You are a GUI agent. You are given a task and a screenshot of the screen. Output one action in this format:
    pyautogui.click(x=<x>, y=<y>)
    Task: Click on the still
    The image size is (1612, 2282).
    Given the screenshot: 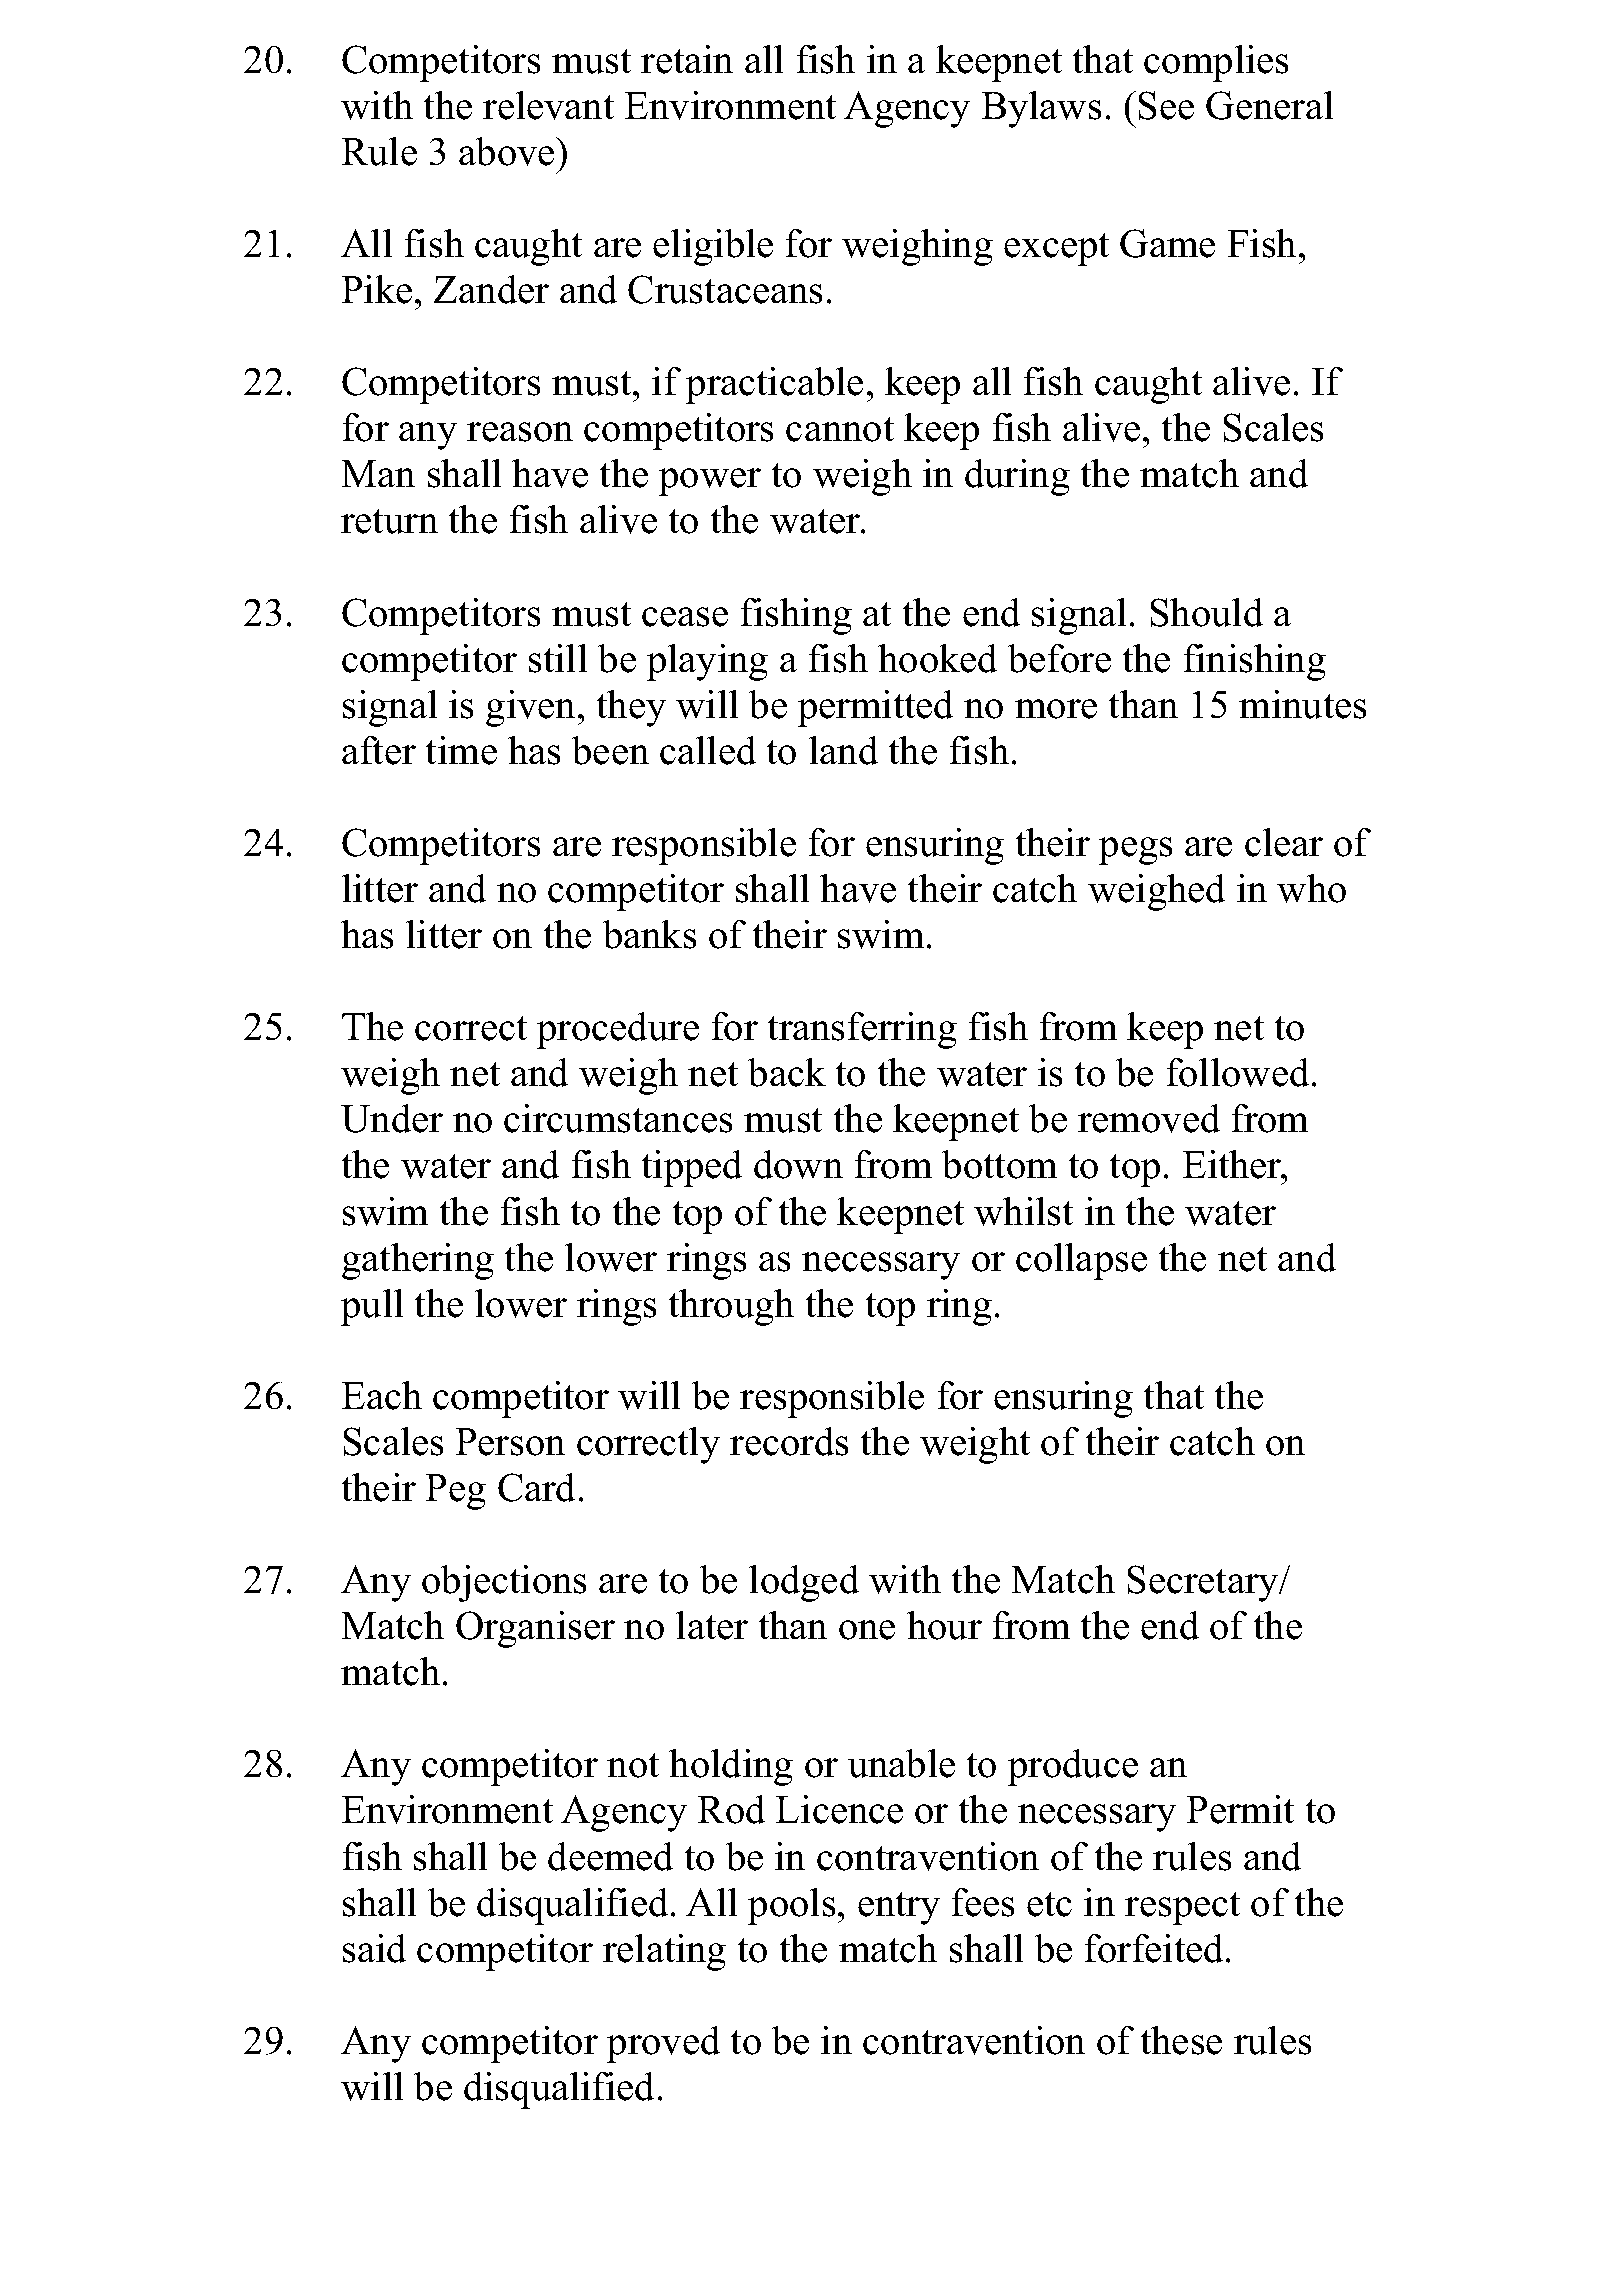 What is the action you would take?
    pyautogui.click(x=558, y=658)
